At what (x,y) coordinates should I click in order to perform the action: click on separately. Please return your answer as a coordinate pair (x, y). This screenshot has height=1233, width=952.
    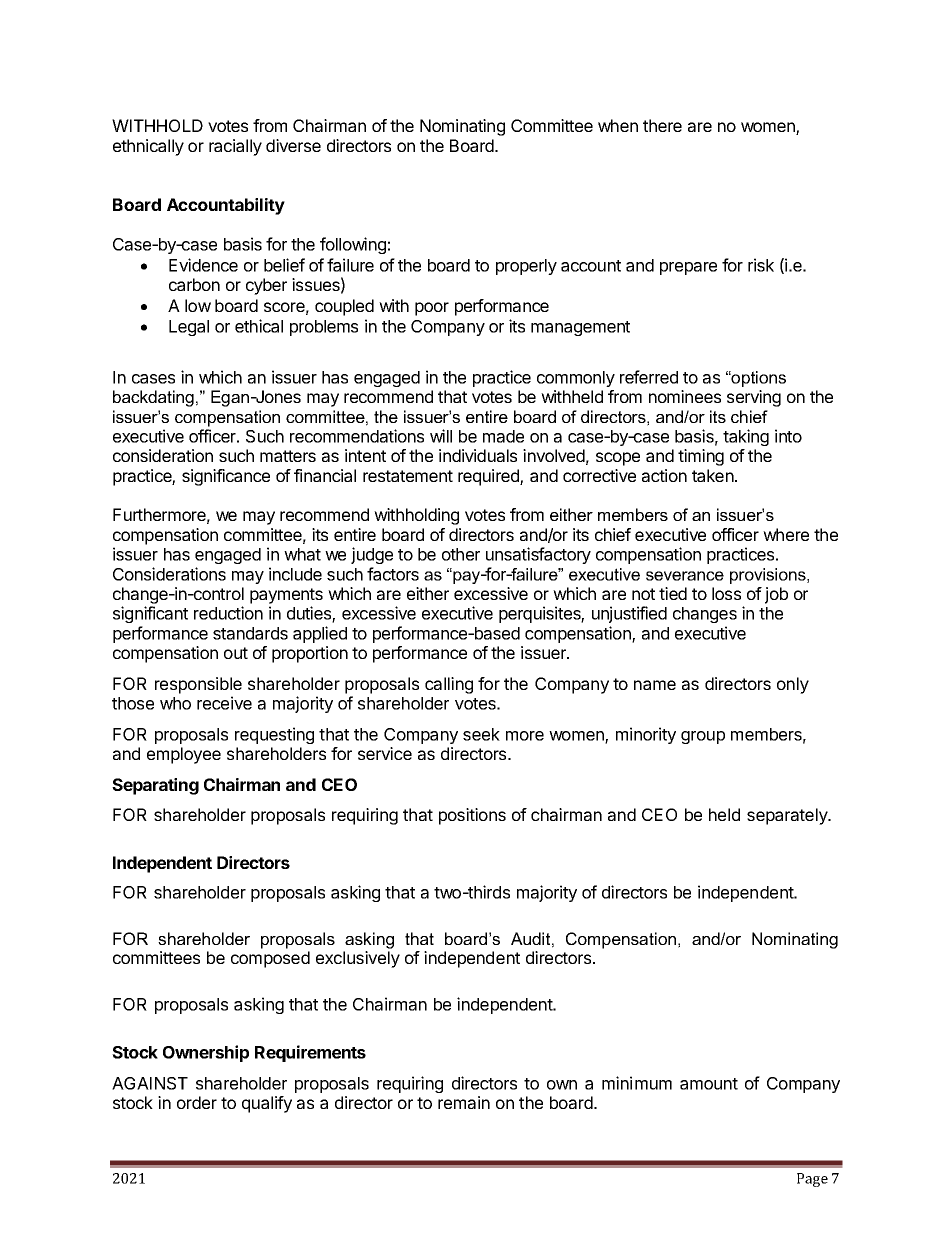
    Looking at the image, I should click on (788, 816).
